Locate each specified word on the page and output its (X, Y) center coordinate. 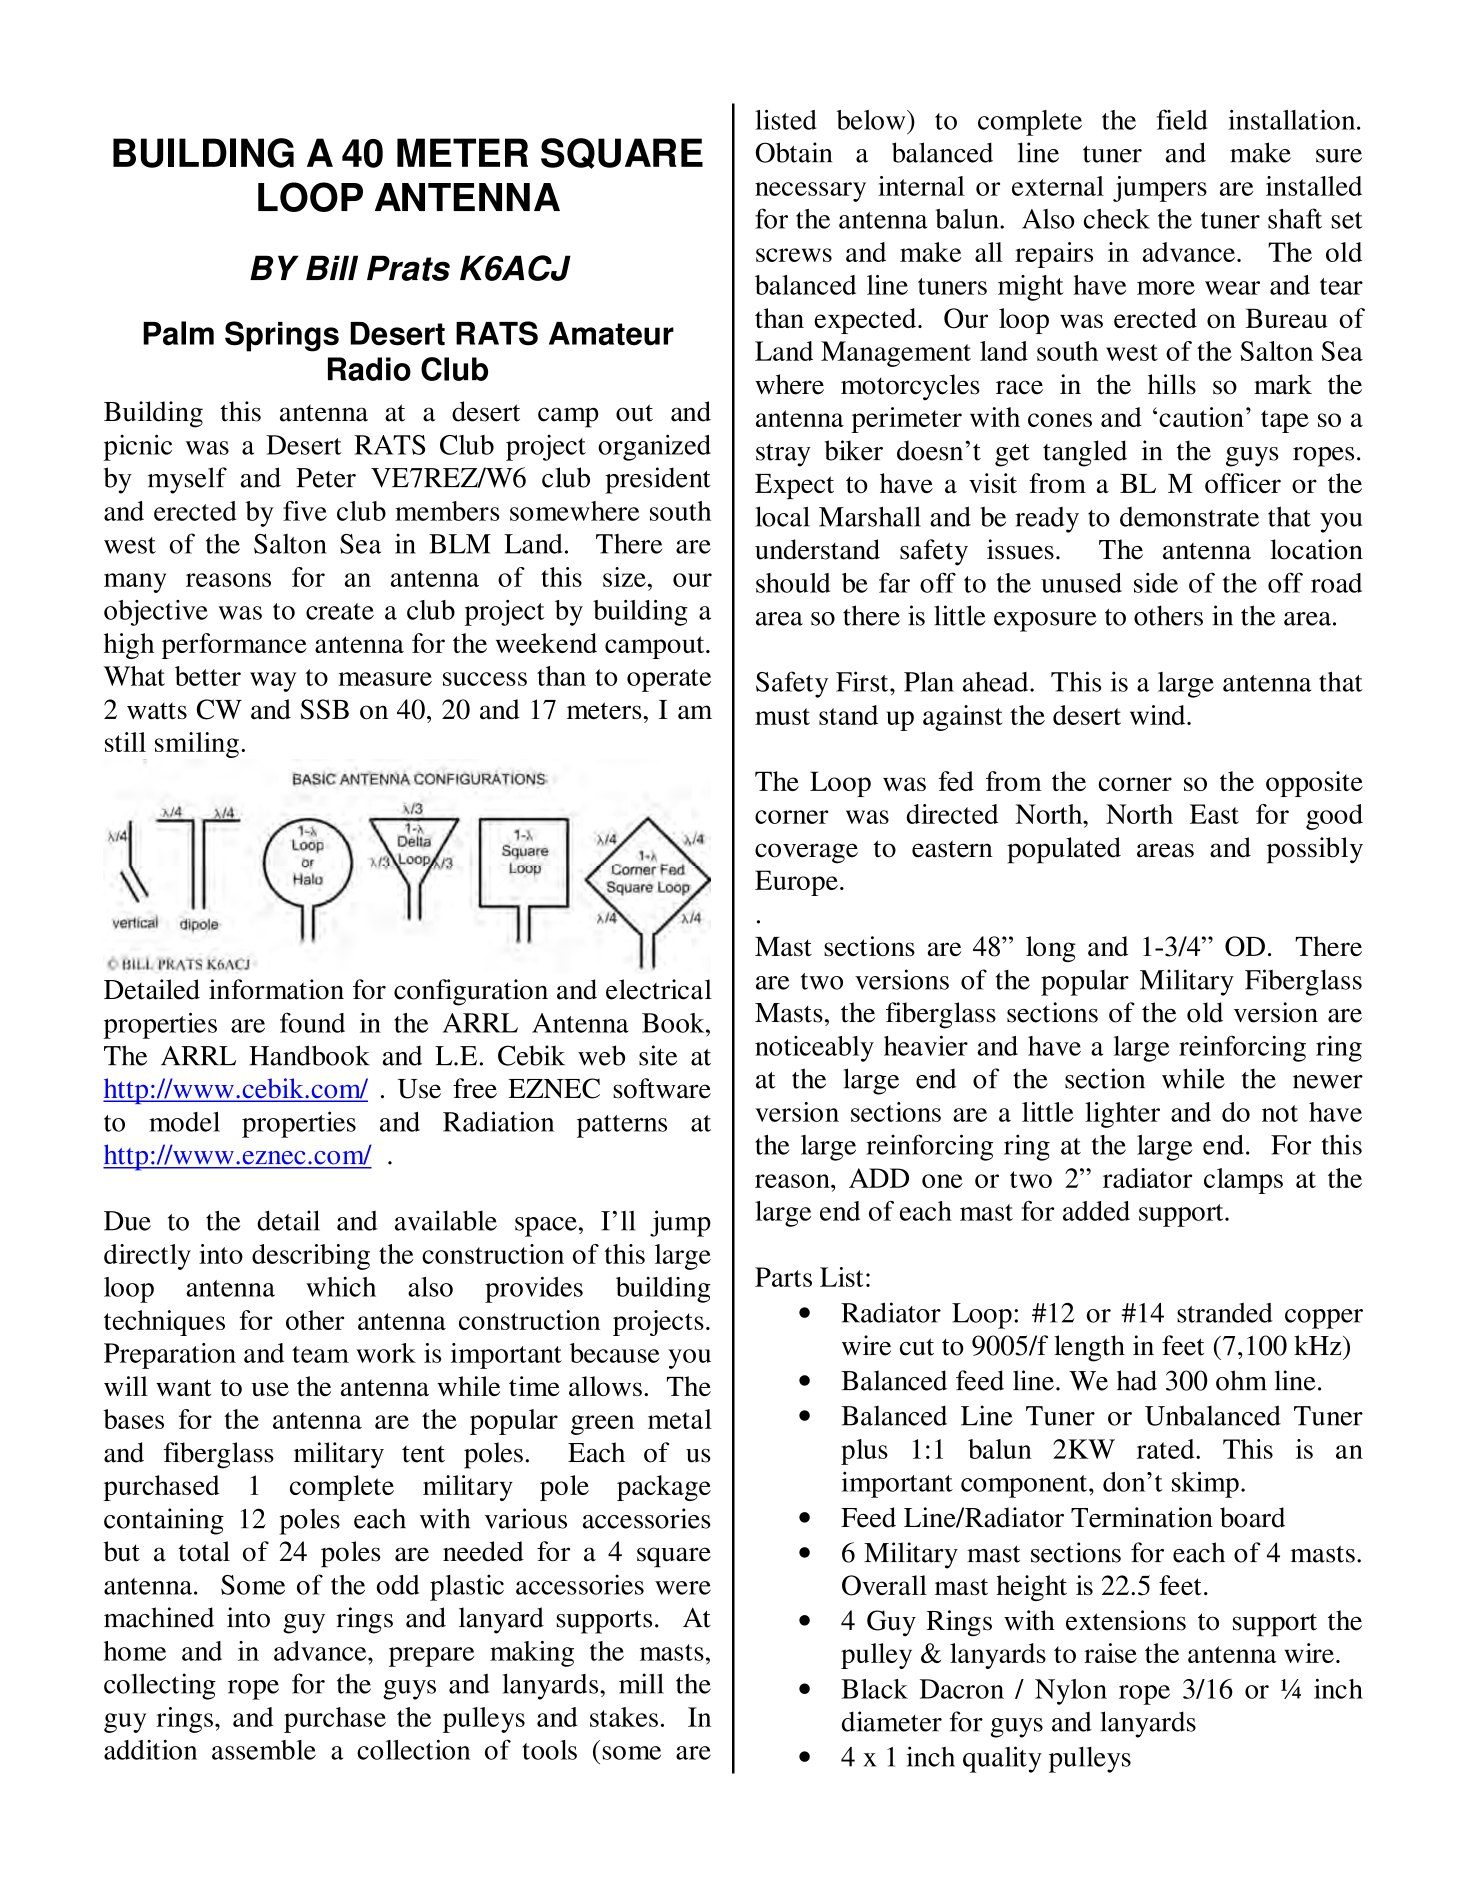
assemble (264, 1750)
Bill (332, 267)
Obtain (794, 152)
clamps (1243, 1181)
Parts (783, 1277)
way (273, 682)
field (1182, 119)
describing (311, 1257)
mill (641, 1683)
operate (669, 680)
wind (1159, 715)
